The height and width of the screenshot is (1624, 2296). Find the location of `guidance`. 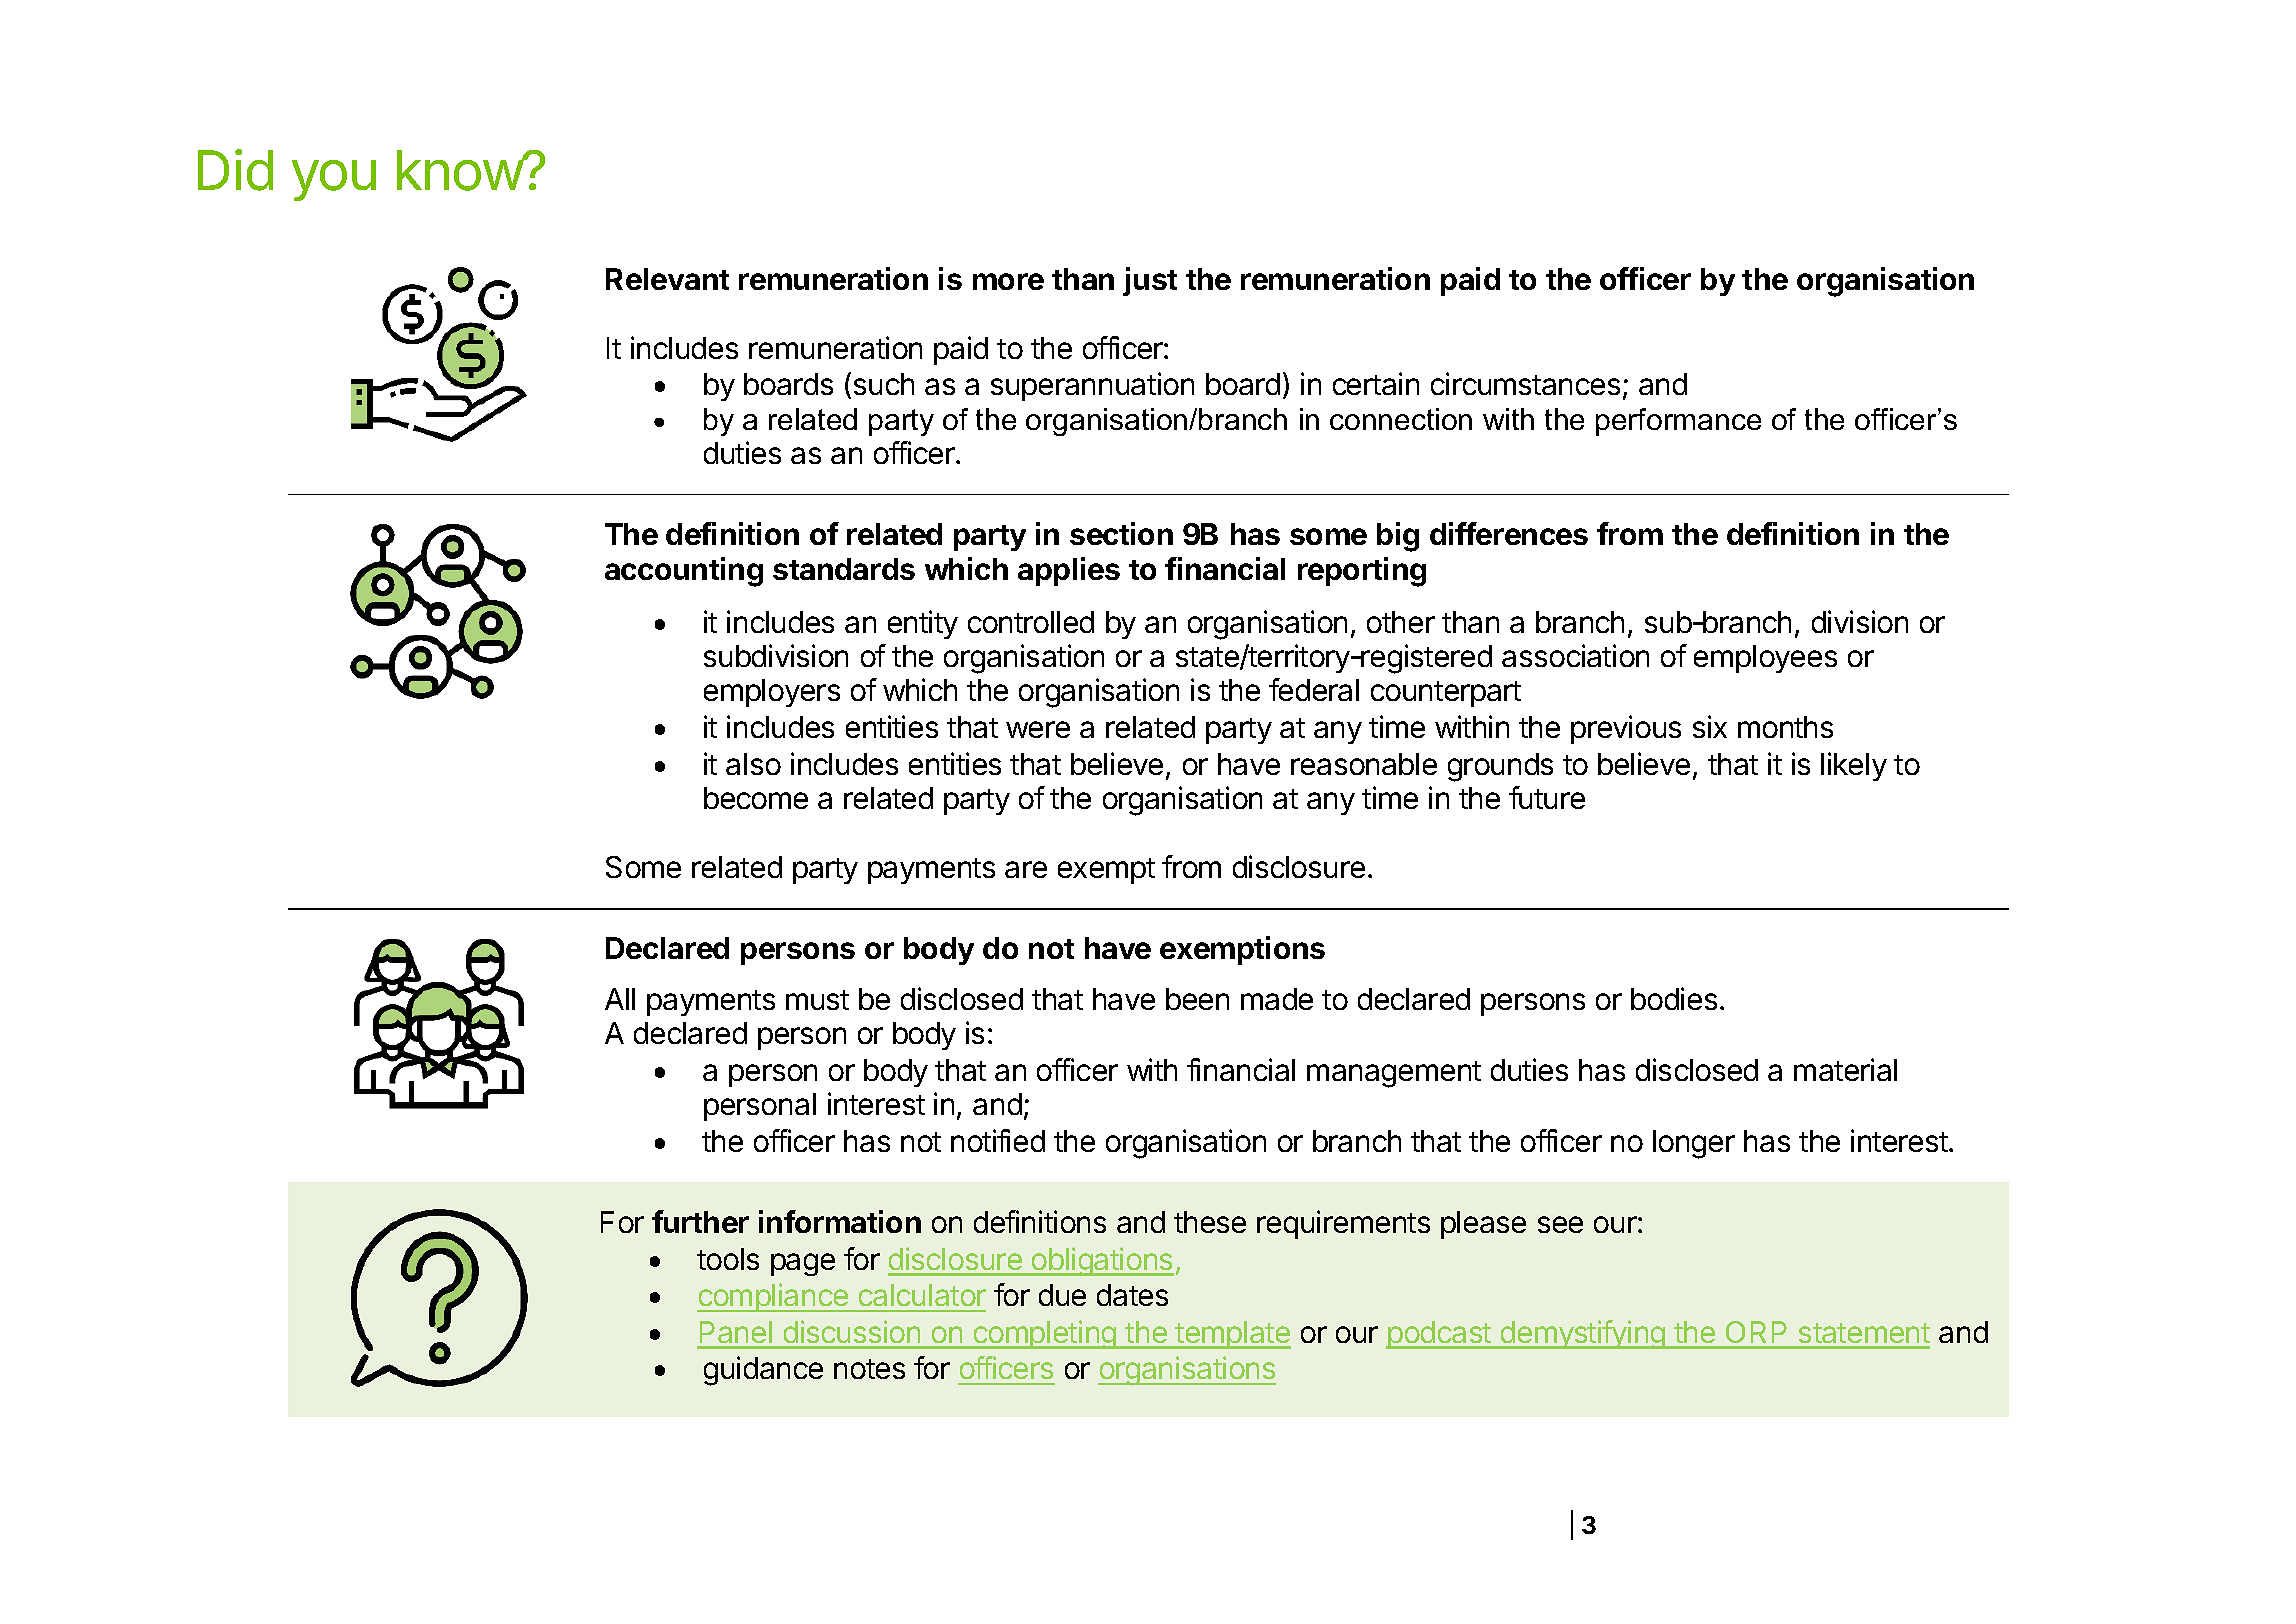

guidance is located at coordinates (763, 1371).
